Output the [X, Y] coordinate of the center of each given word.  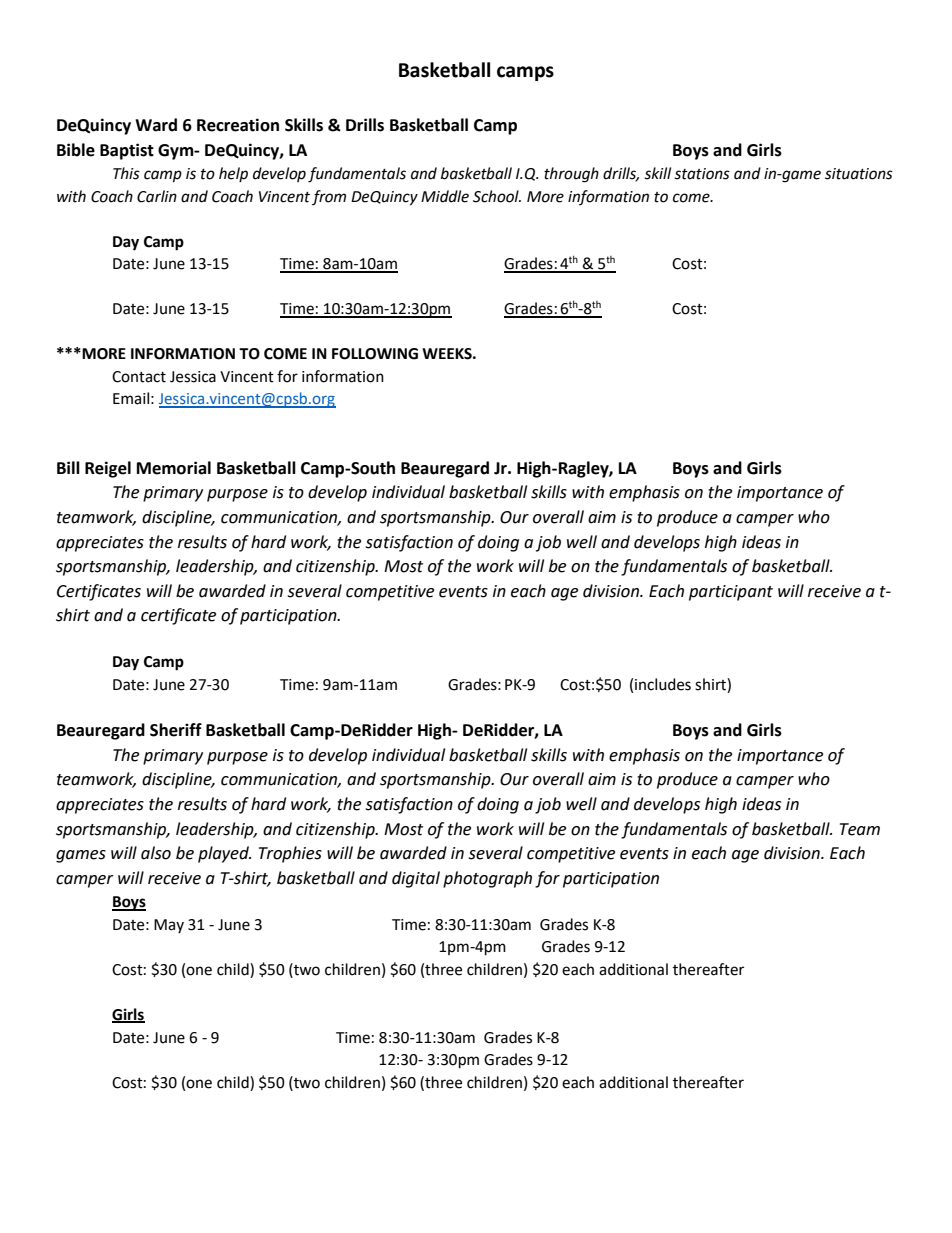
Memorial [174, 468]
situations [859, 174]
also [156, 853]
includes [663, 684]
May [169, 926]
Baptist [127, 151]
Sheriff [176, 730]
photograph [487, 879]
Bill [68, 467]
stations [702, 174]
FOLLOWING [375, 354]
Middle [445, 196]
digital [416, 879]
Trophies [290, 854]
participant [731, 593]
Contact [139, 377]
